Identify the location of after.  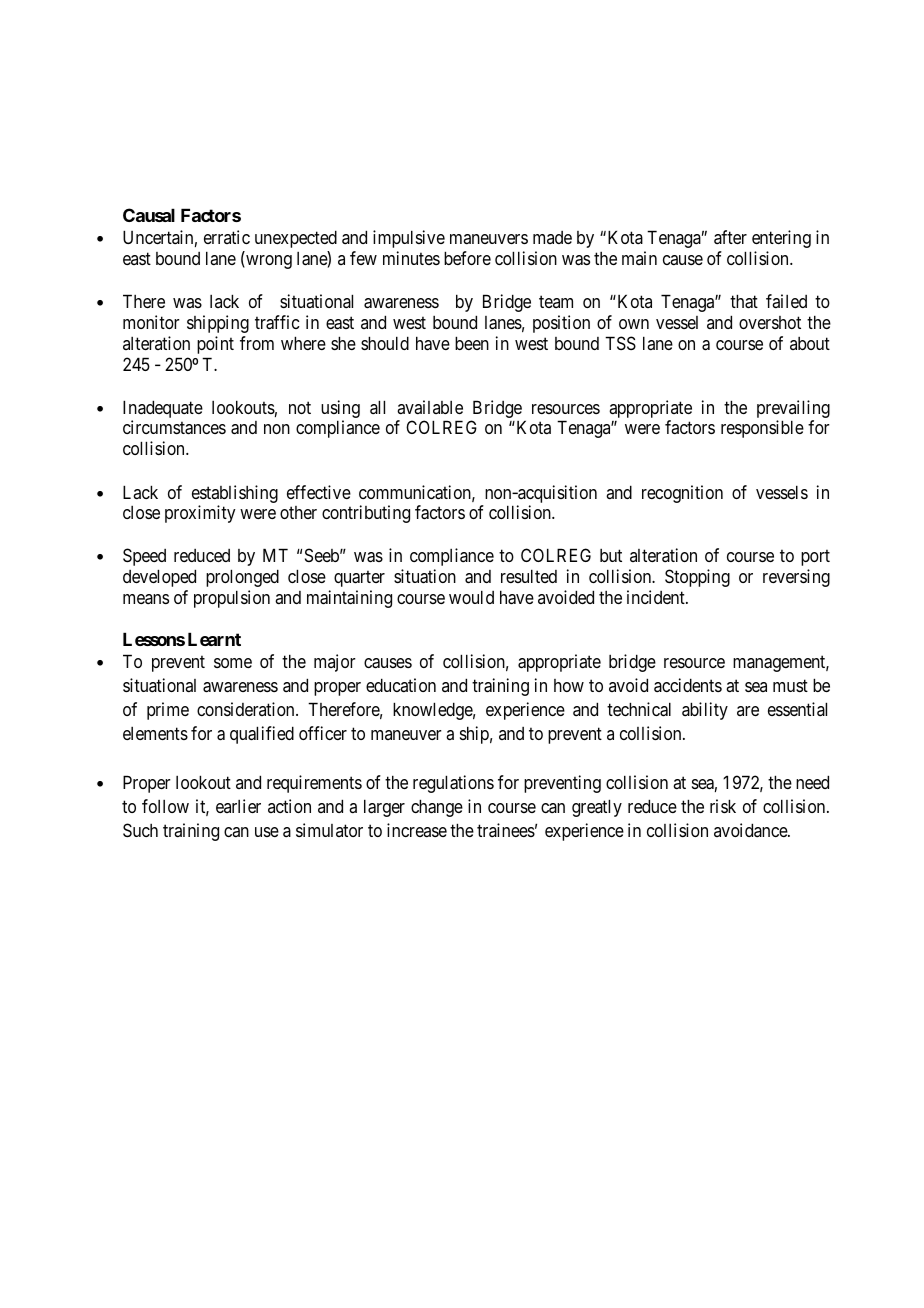
(730, 237).
